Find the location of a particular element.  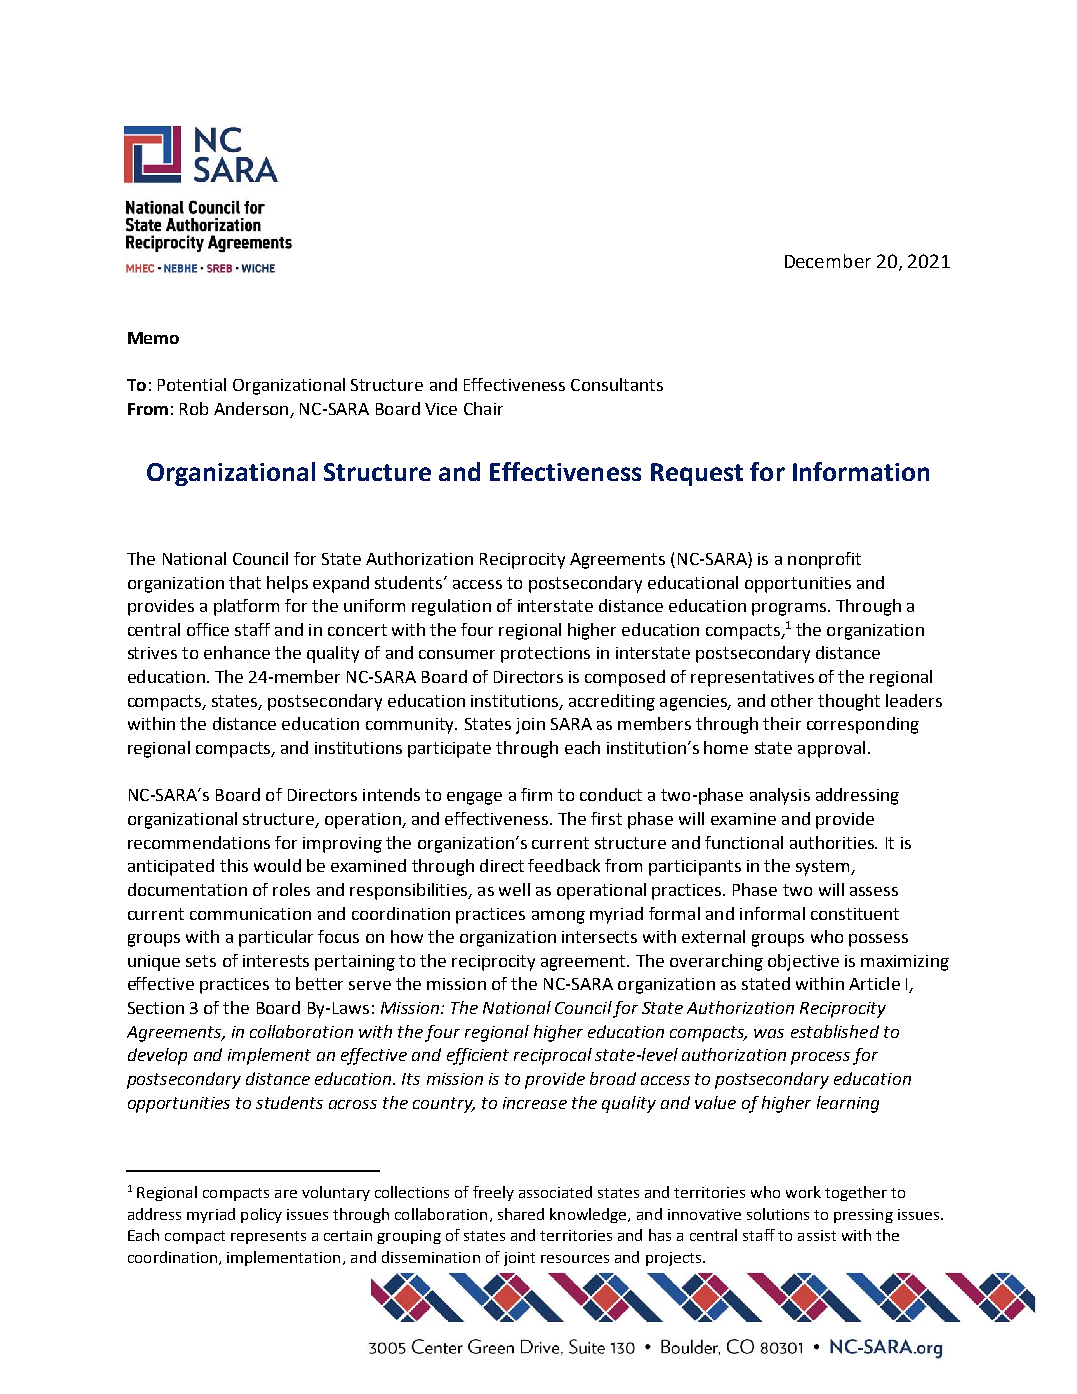

communication is located at coordinates (250, 914).
